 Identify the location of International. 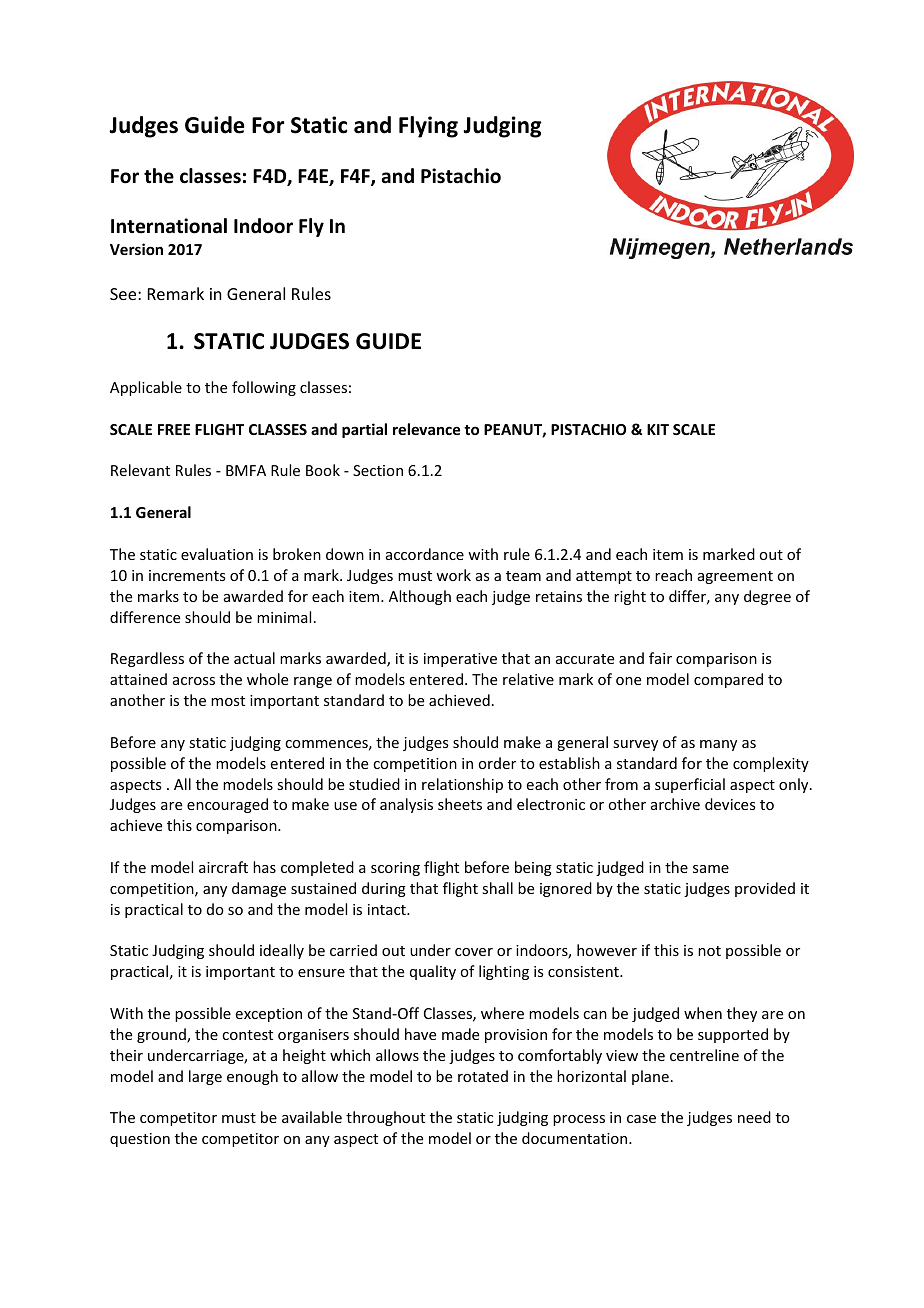
(169, 226).
